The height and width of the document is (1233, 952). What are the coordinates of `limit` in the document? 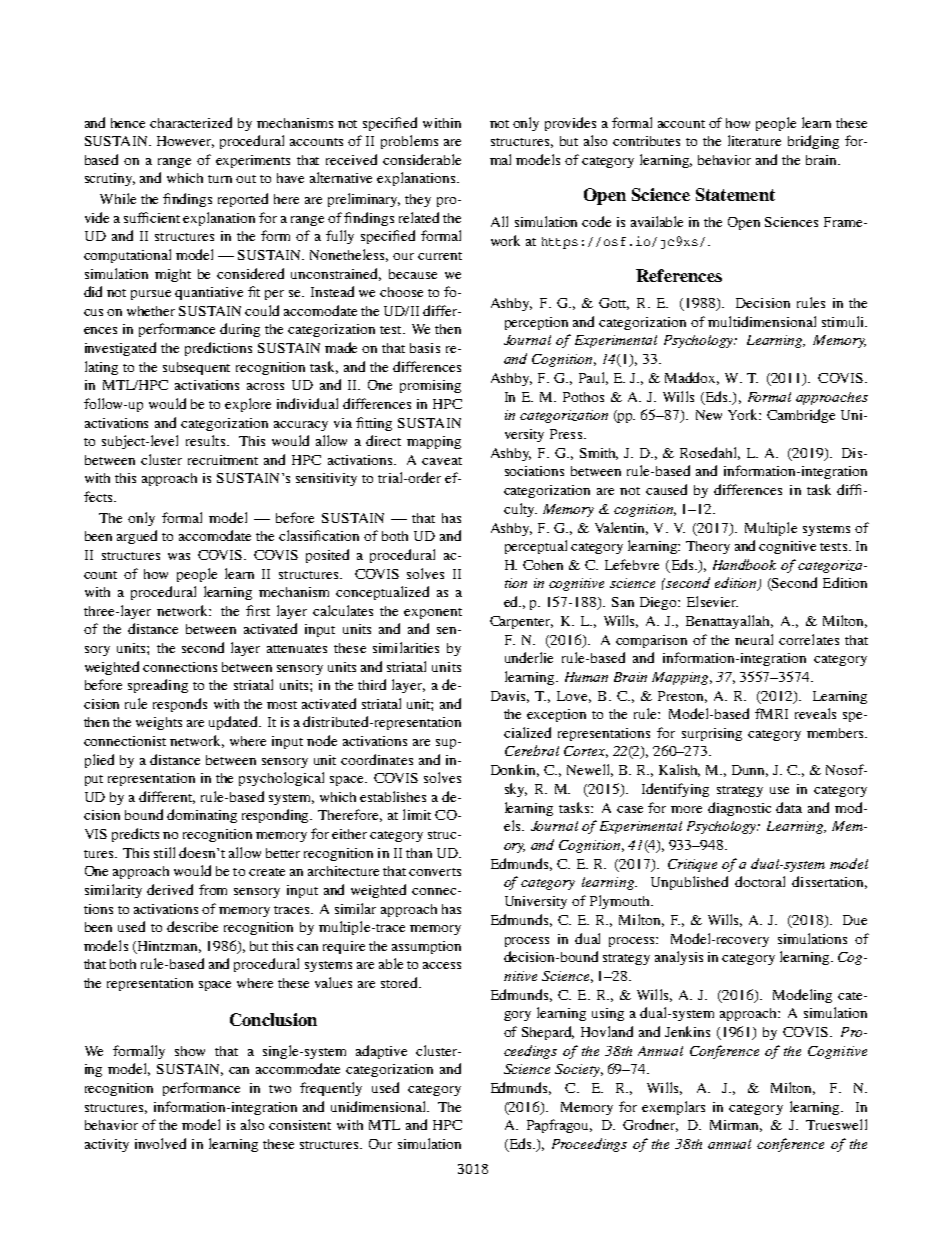 It's located at (417, 814).
